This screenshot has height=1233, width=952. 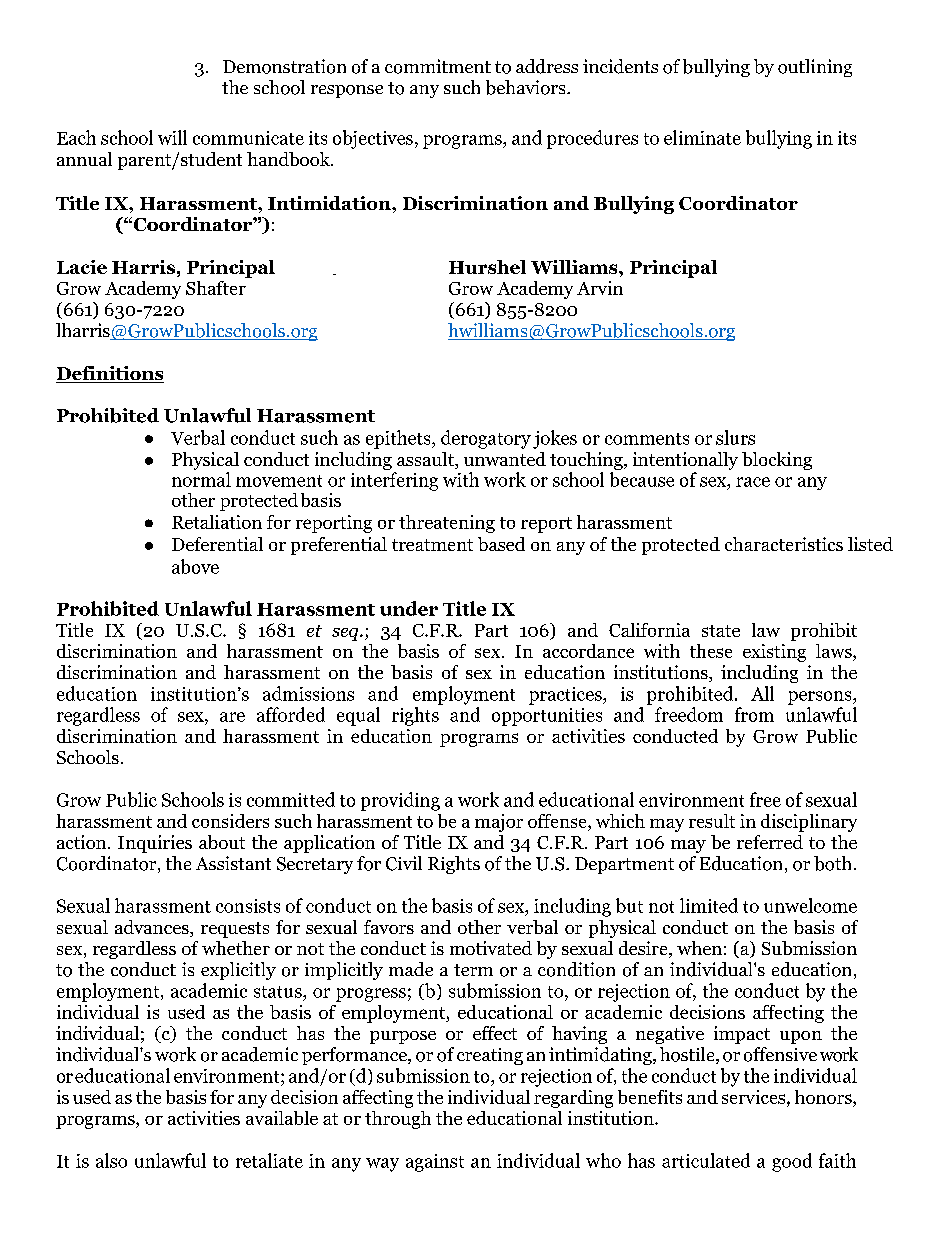 I want to click on major, so click(x=499, y=823).
